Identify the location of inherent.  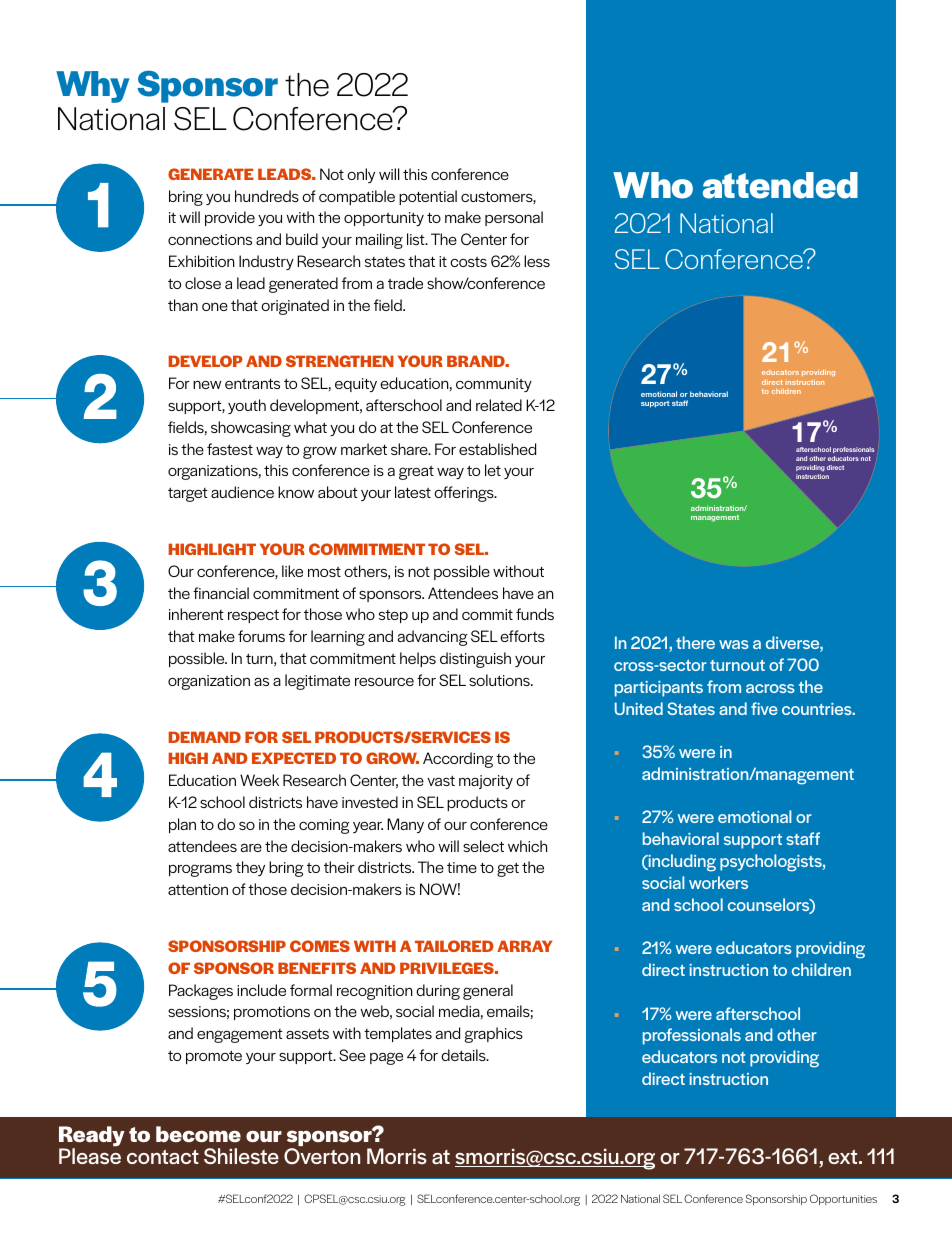
(196, 614).
